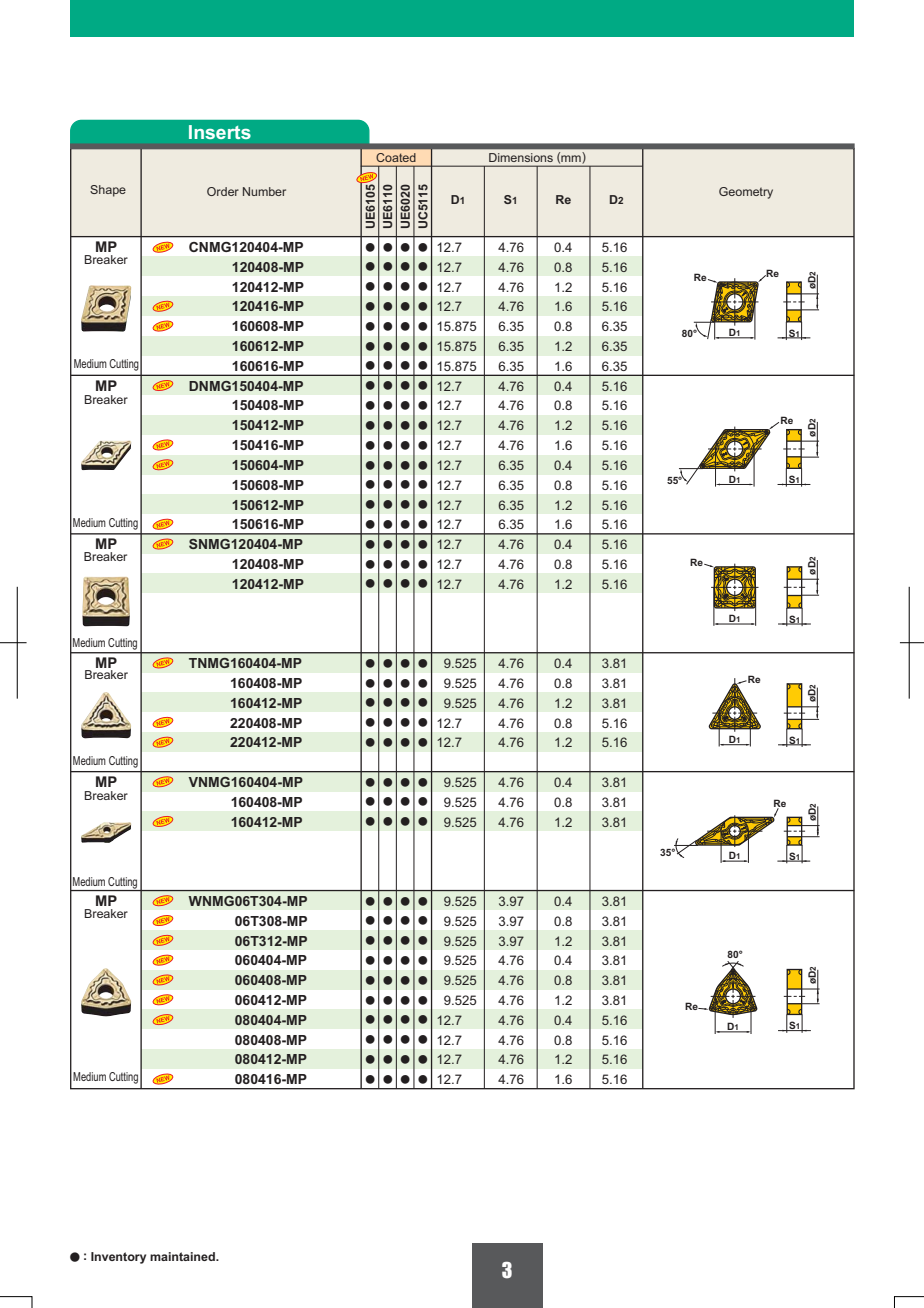 This document has height=1308, width=924. I want to click on Shape, so click(108, 191).
